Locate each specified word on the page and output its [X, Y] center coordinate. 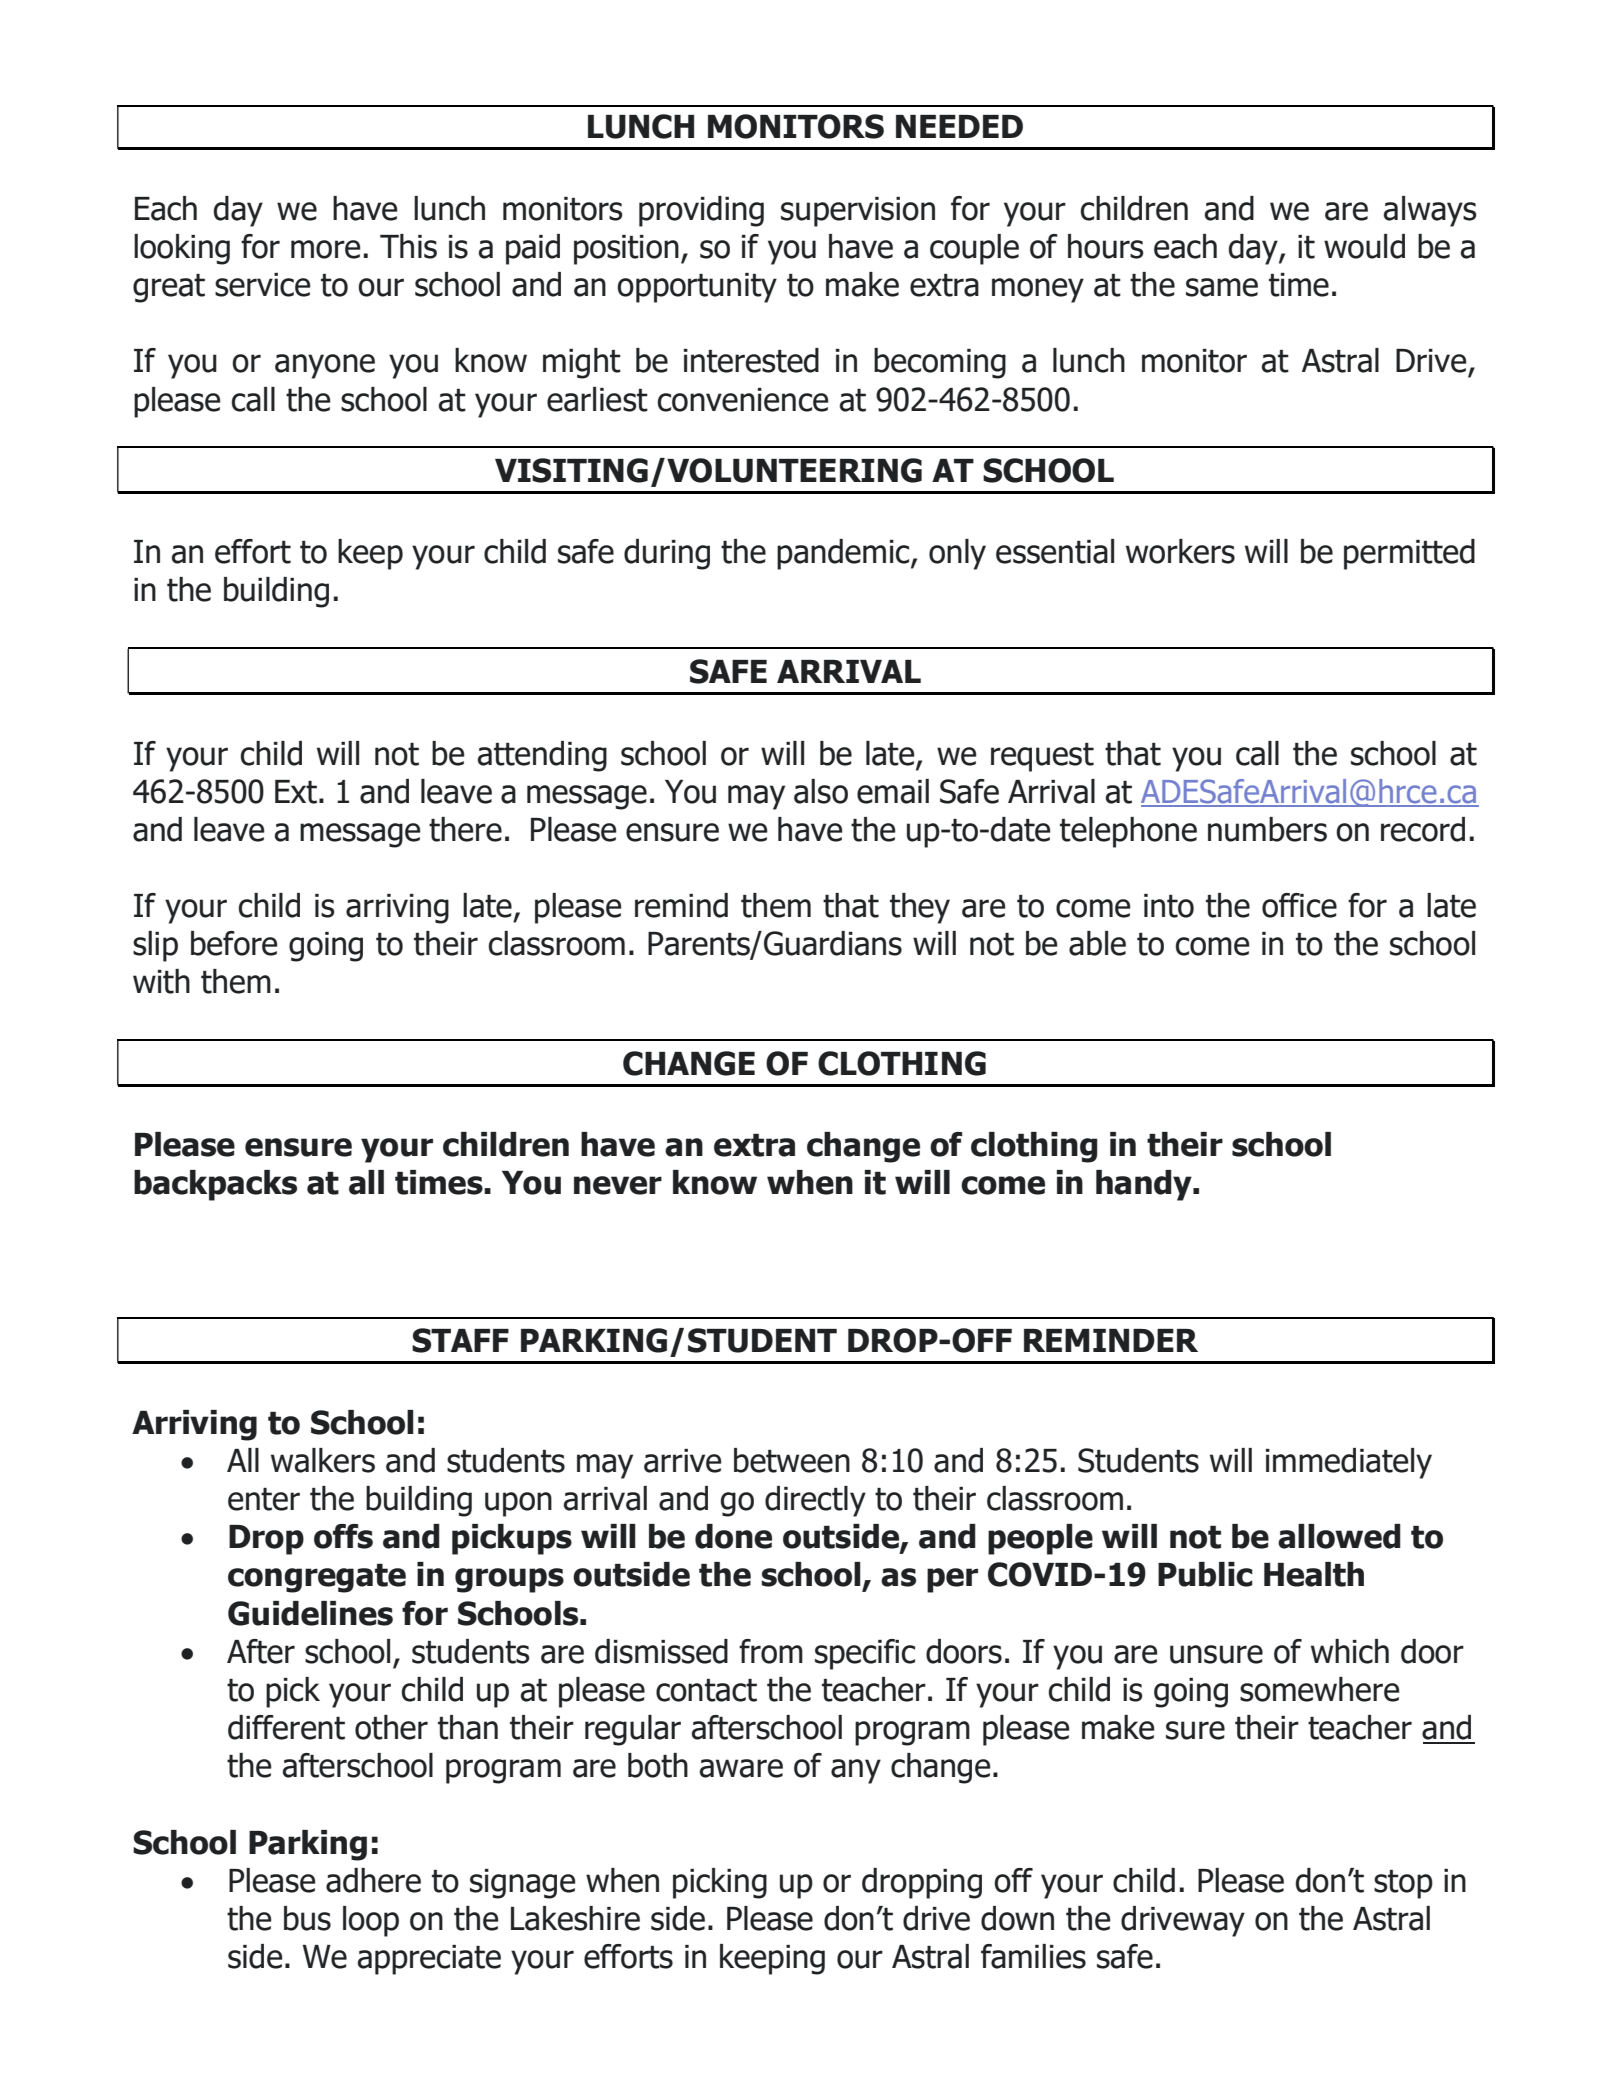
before [234, 943]
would [1364, 246]
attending [542, 756]
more [326, 249]
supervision [858, 212]
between [792, 1460]
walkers [323, 1460]
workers [1180, 551]
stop [1403, 1884]
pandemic [844, 554]
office [1299, 905]
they [920, 908]
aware [741, 1768]
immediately [1349, 1463]
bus [307, 1918]
